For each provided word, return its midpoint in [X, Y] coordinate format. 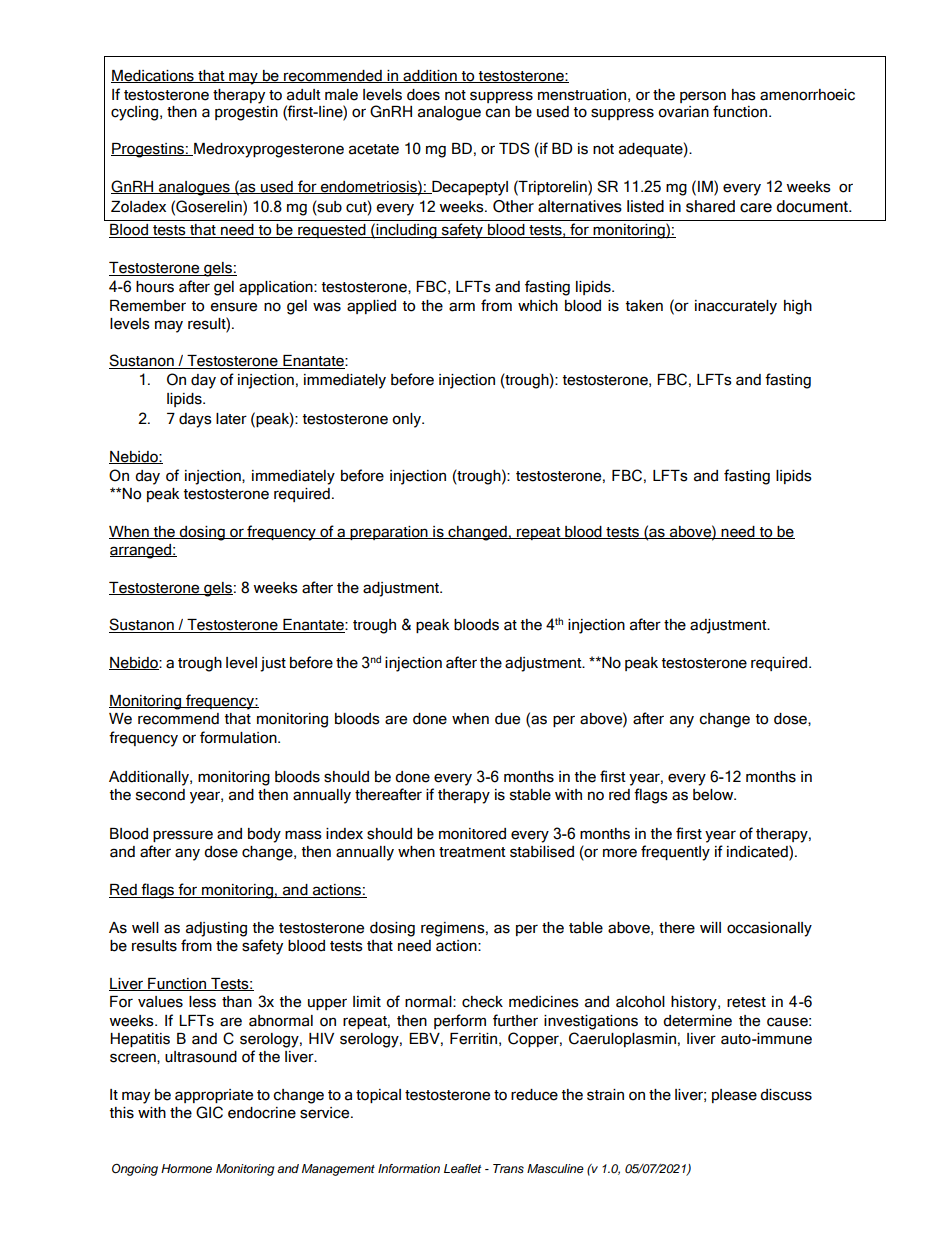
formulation [239, 737]
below [714, 795]
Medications [153, 76]
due [507, 719]
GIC [209, 1112]
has [744, 95]
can [497, 113]
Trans [508, 1169]
